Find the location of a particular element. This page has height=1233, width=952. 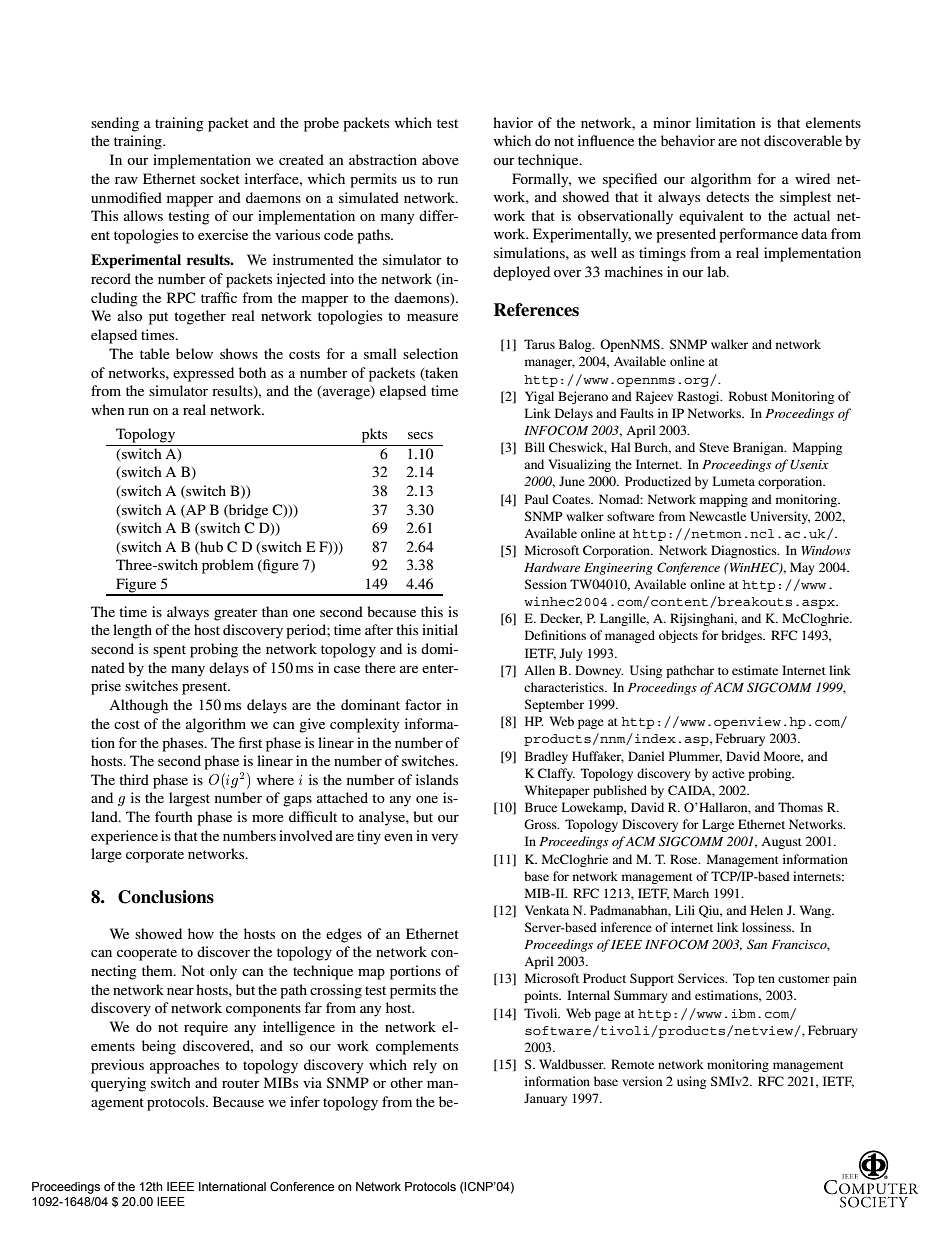

above is located at coordinates (440, 159).
